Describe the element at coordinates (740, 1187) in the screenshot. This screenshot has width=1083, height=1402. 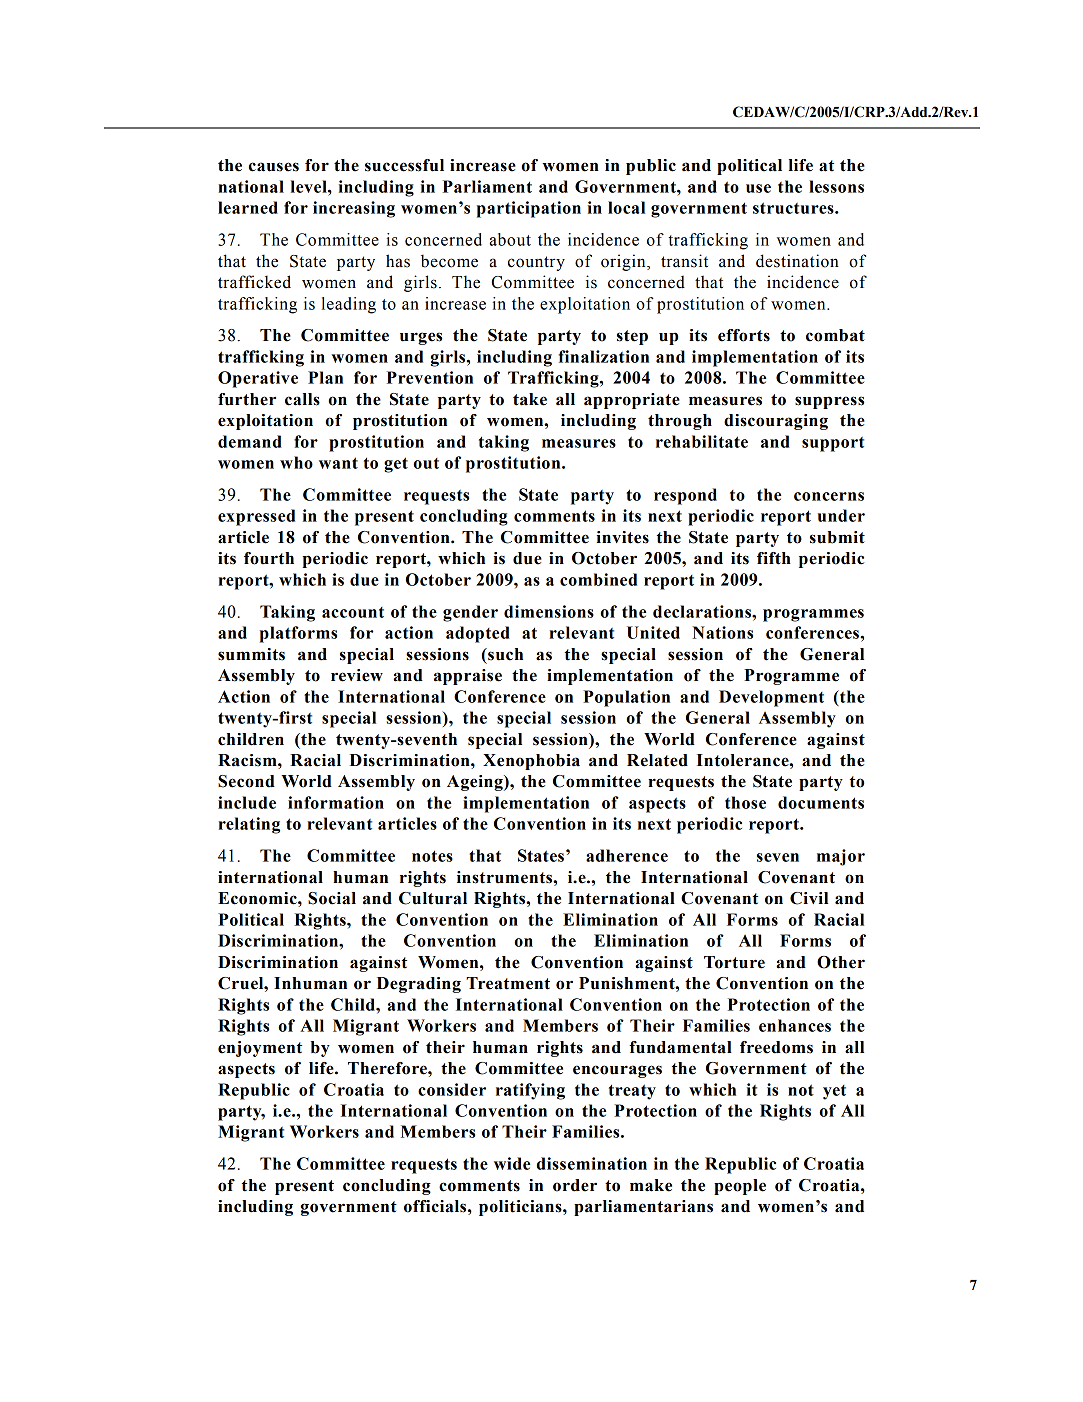
I see `people` at that location.
